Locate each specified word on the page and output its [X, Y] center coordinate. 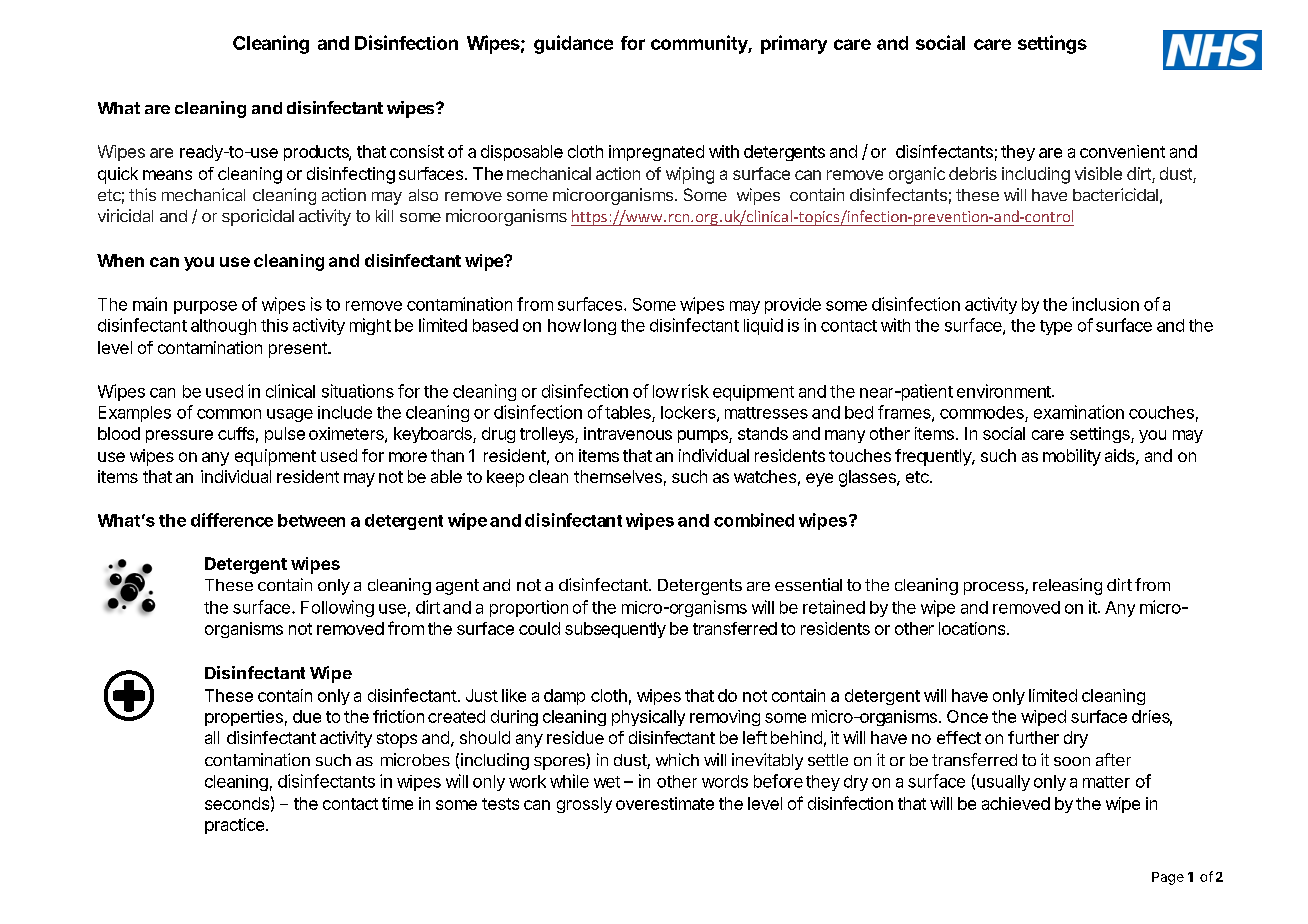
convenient [1122, 151]
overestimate [665, 803]
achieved [1016, 803]
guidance [573, 44]
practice [234, 826]
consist [417, 151]
